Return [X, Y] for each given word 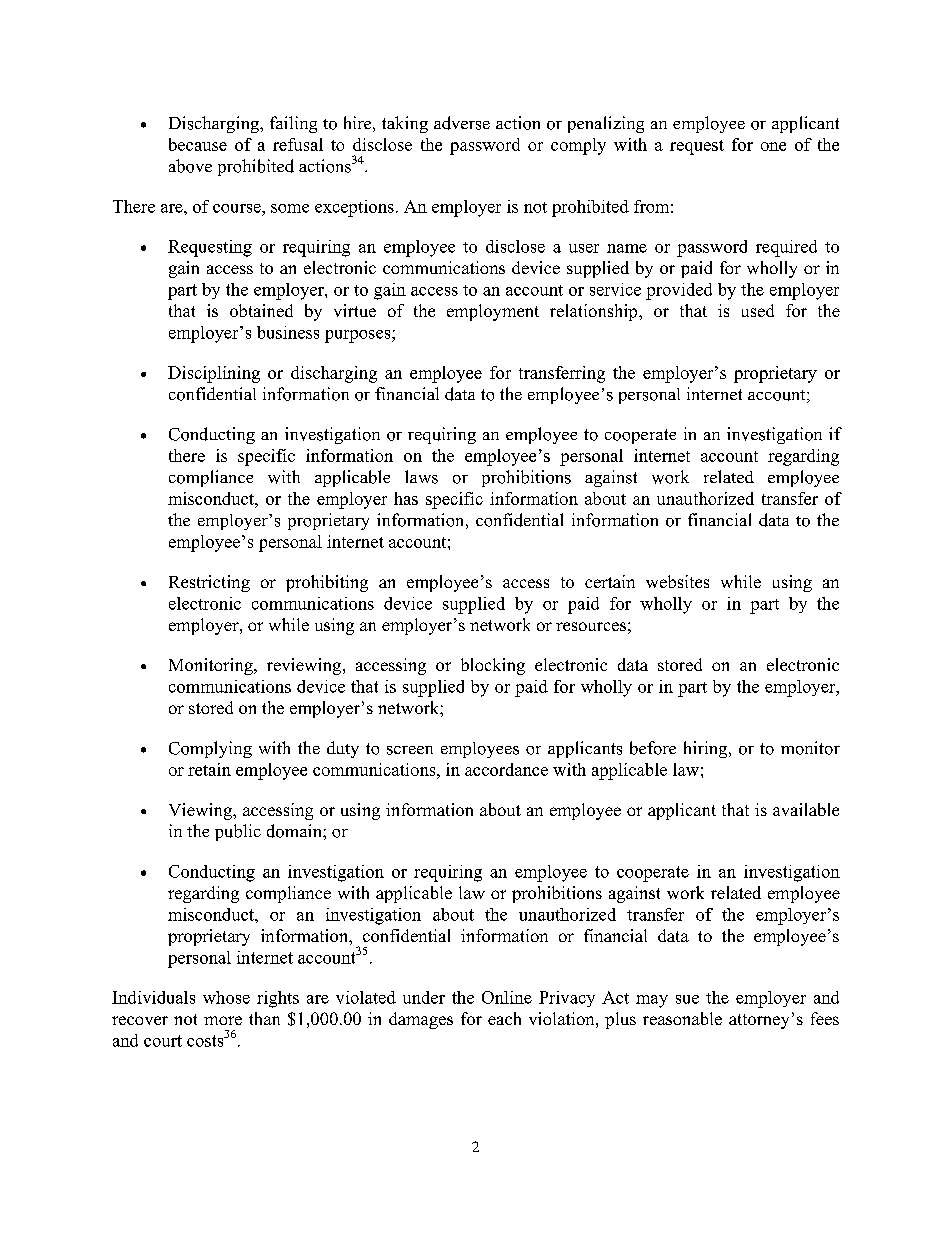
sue [687, 999]
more [223, 1020]
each [504, 1018]
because [198, 144]
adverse [462, 123]
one [773, 146]
